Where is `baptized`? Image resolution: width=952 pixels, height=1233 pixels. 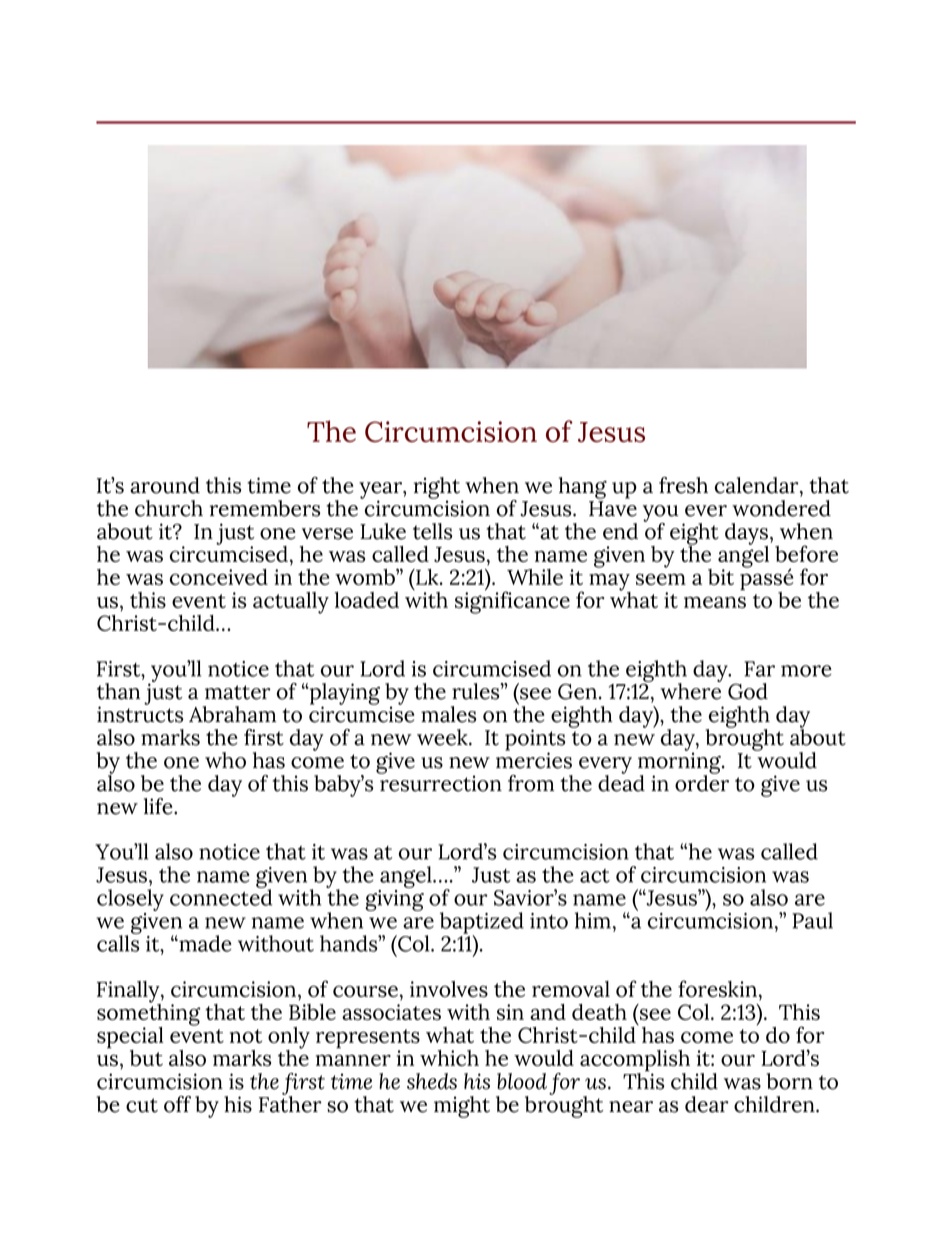
baptized is located at coordinates (482, 924).
